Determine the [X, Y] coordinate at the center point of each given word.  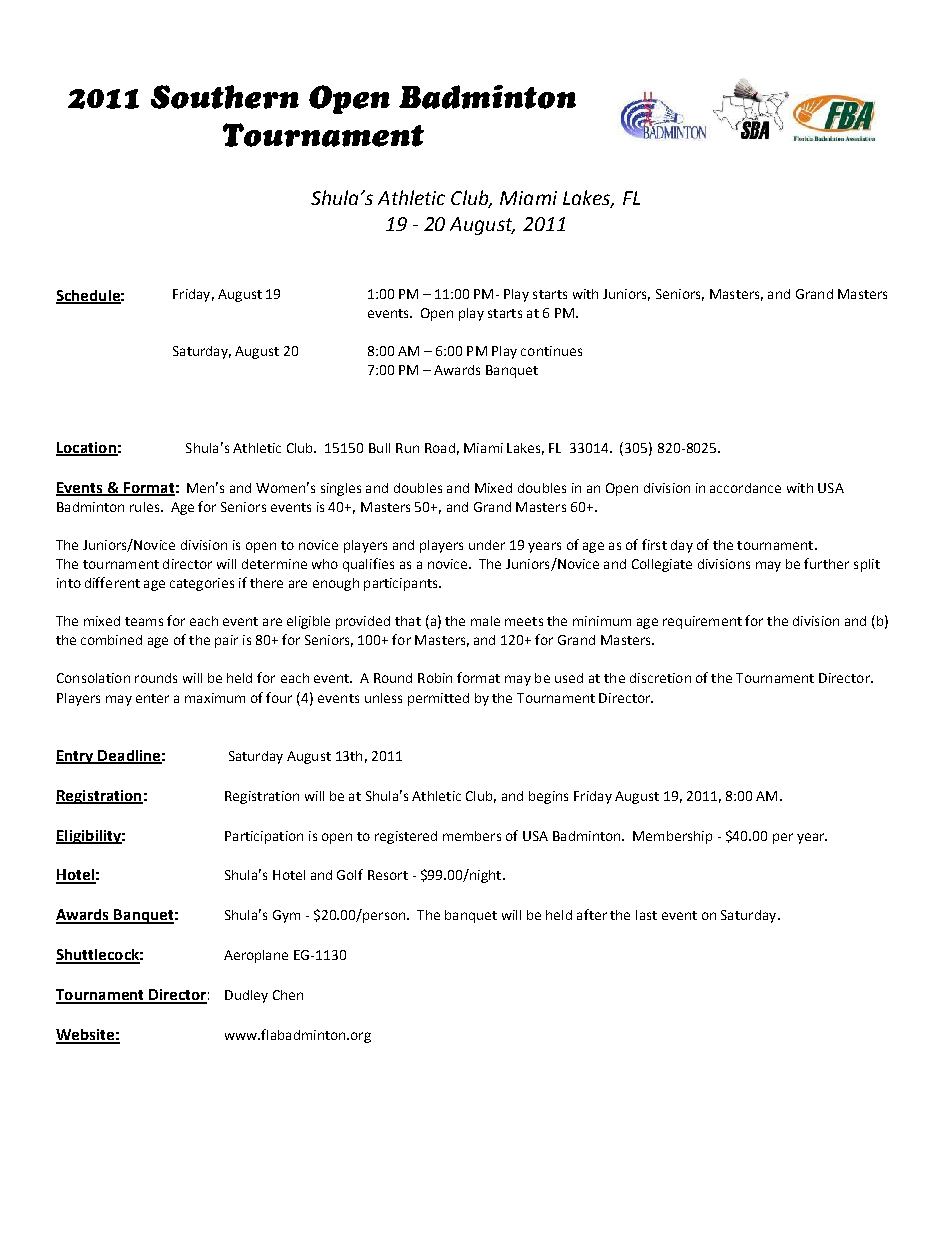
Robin [435, 678]
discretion [660, 678]
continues [551, 351]
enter [152, 698]
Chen [288, 995]
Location [87, 448]
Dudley [246, 996]
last [646, 915]
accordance [745, 488]
